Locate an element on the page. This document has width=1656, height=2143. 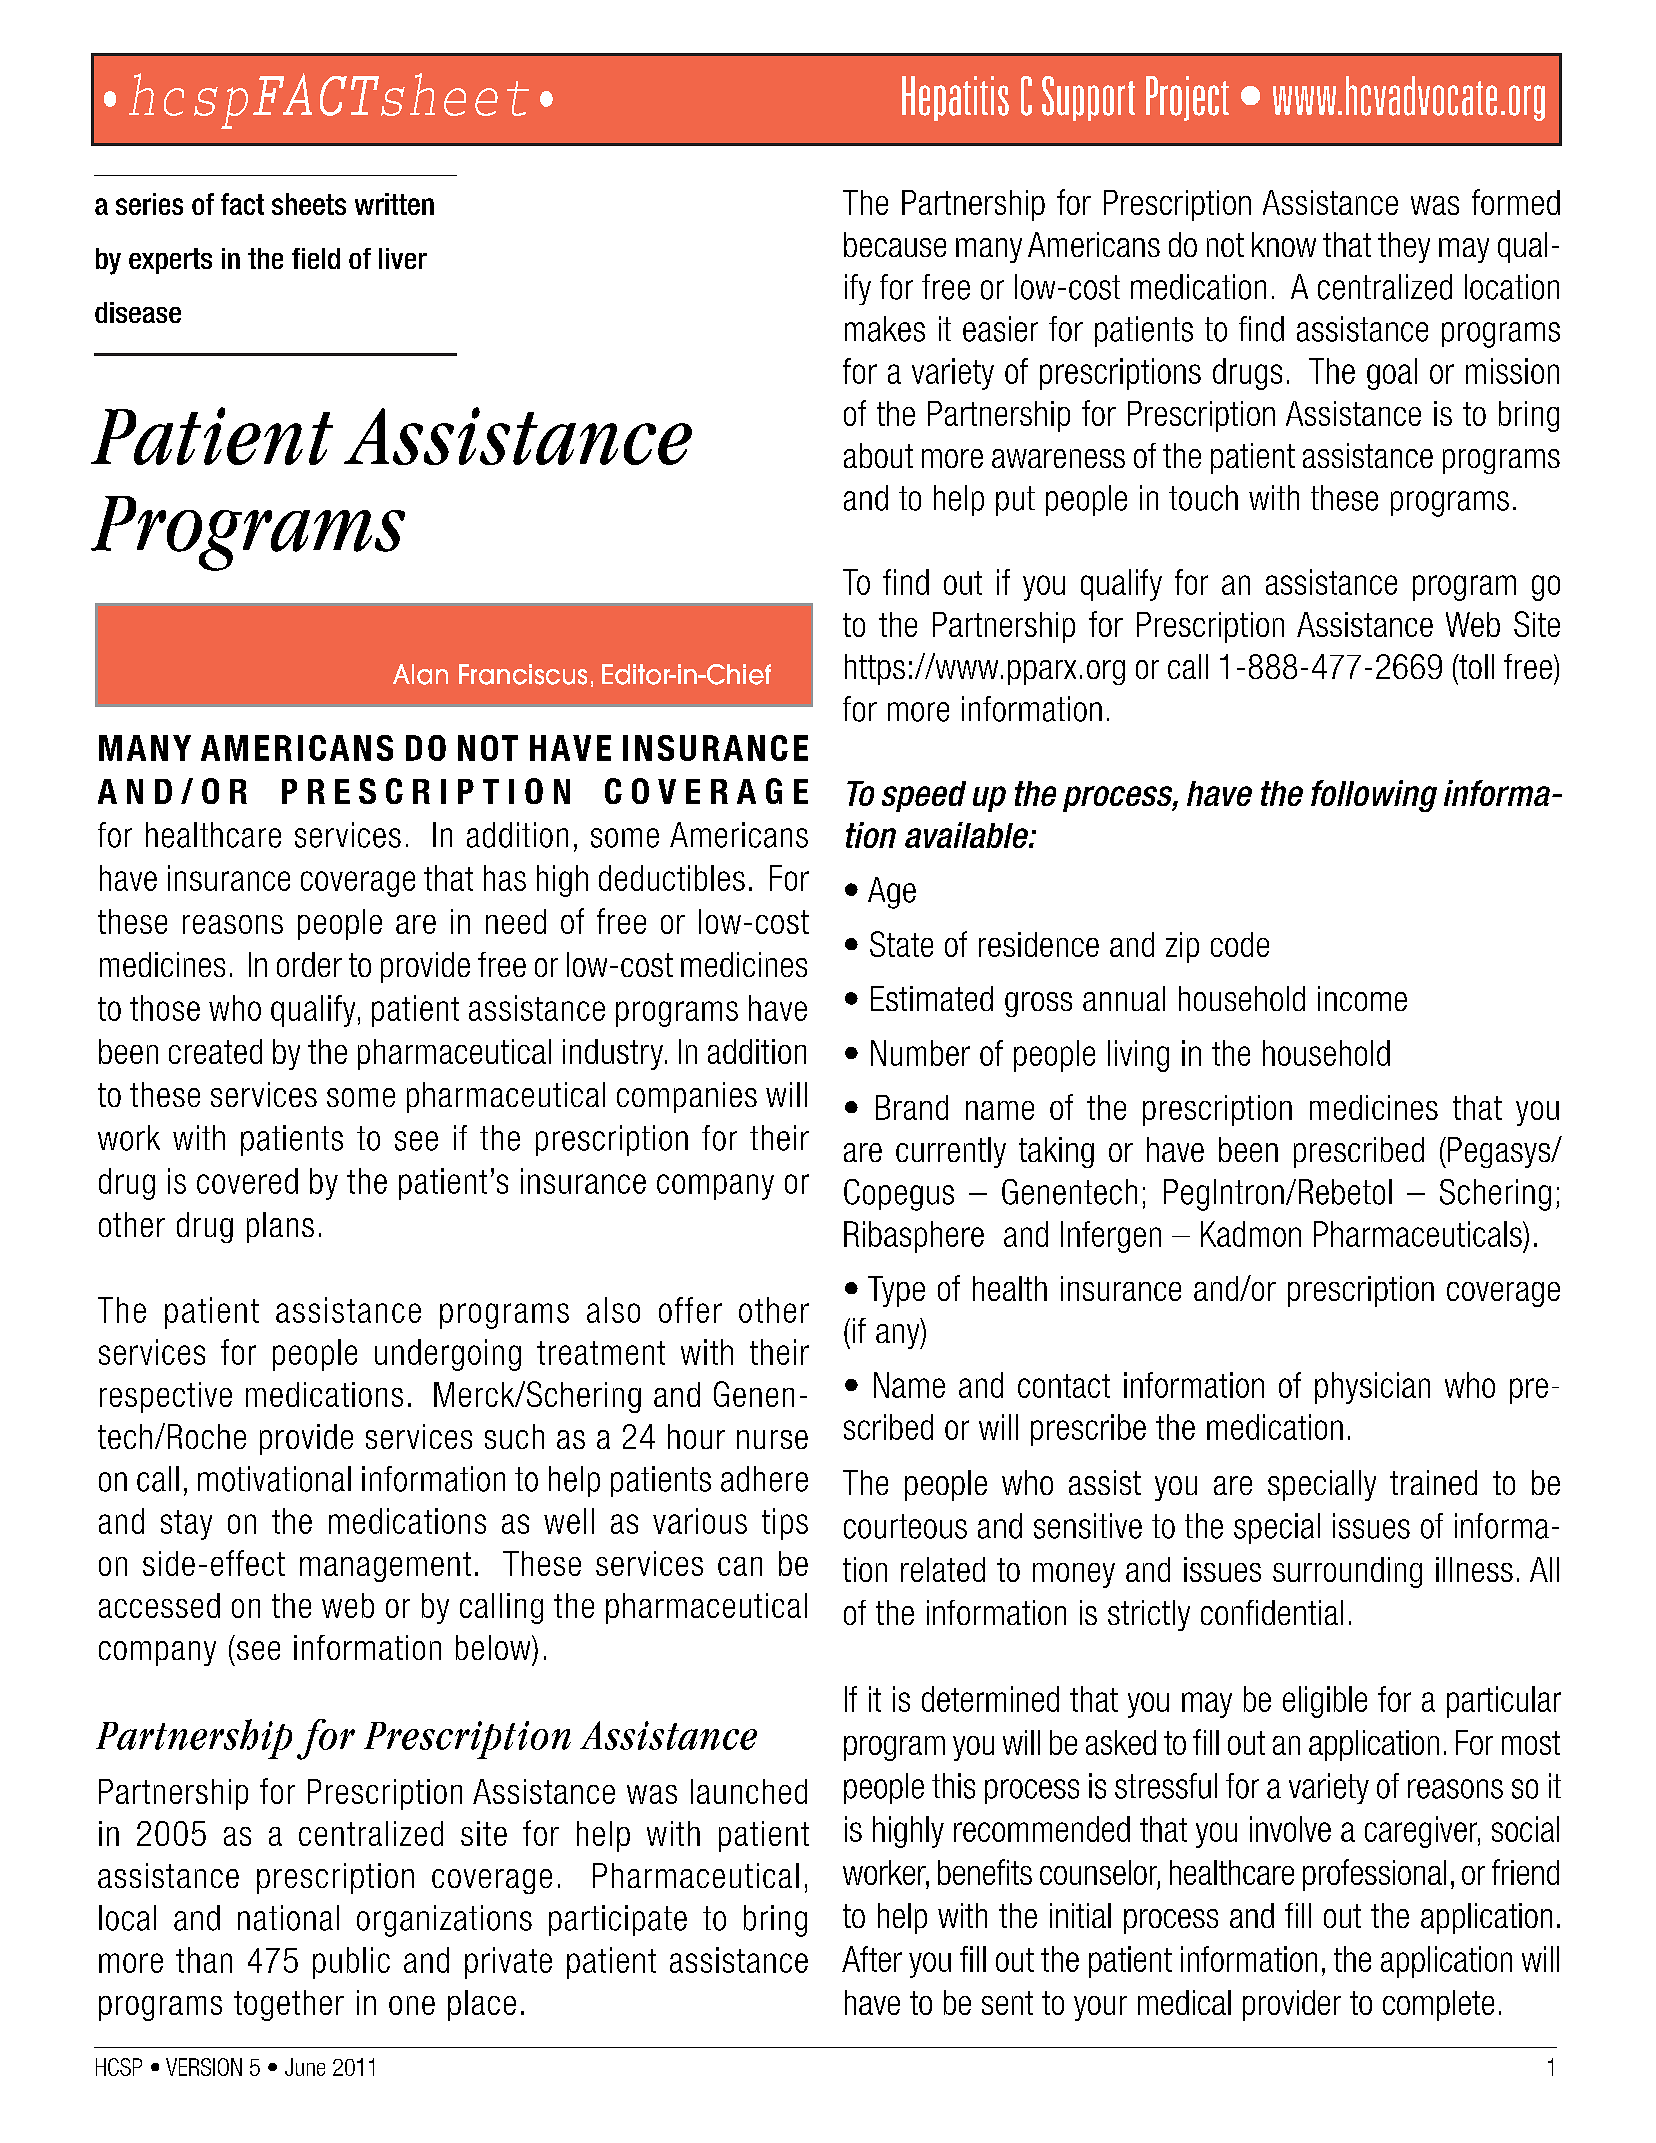
After is located at coordinates (872, 1959).
